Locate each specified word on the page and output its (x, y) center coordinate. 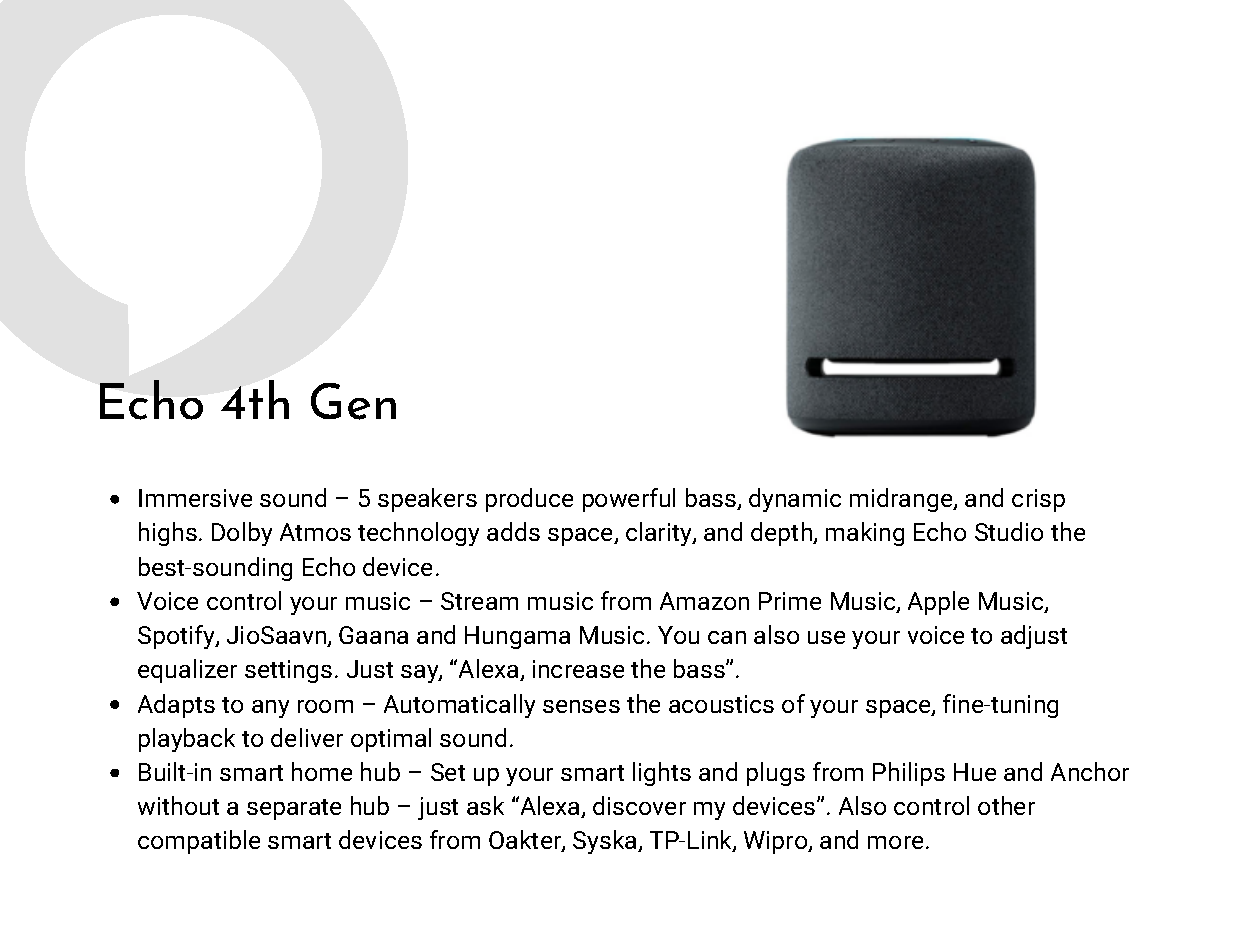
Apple (938, 603)
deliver (307, 737)
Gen (353, 401)
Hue (975, 772)
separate (294, 809)
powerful (629, 500)
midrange (902, 500)
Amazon (704, 601)
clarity (660, 534)
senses (581, 706)
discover (639, 805)
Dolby (242, 534)
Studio (1009, 531)
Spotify (177, 637)
